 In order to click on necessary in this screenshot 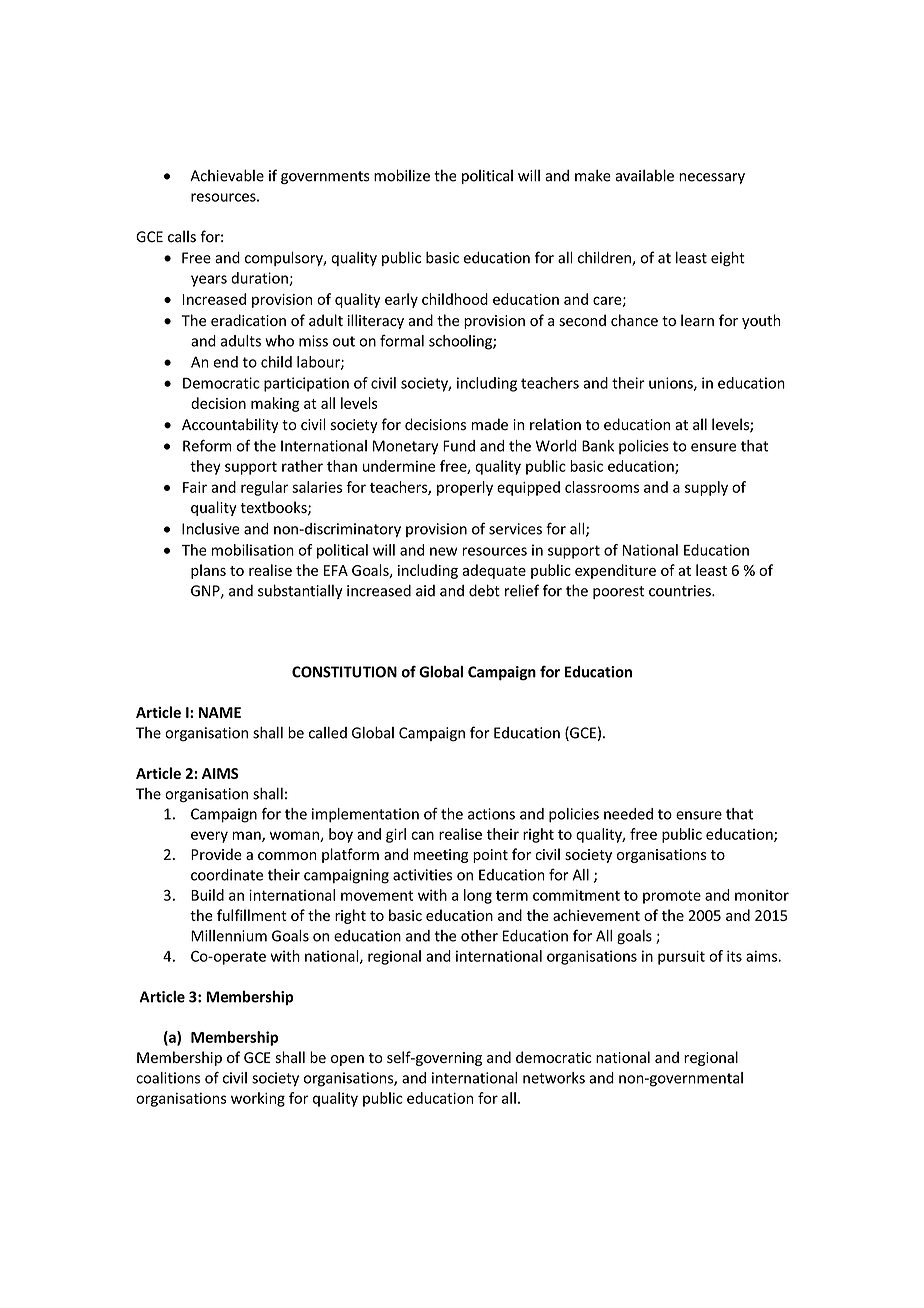, I will do `click(712, 178)`.
